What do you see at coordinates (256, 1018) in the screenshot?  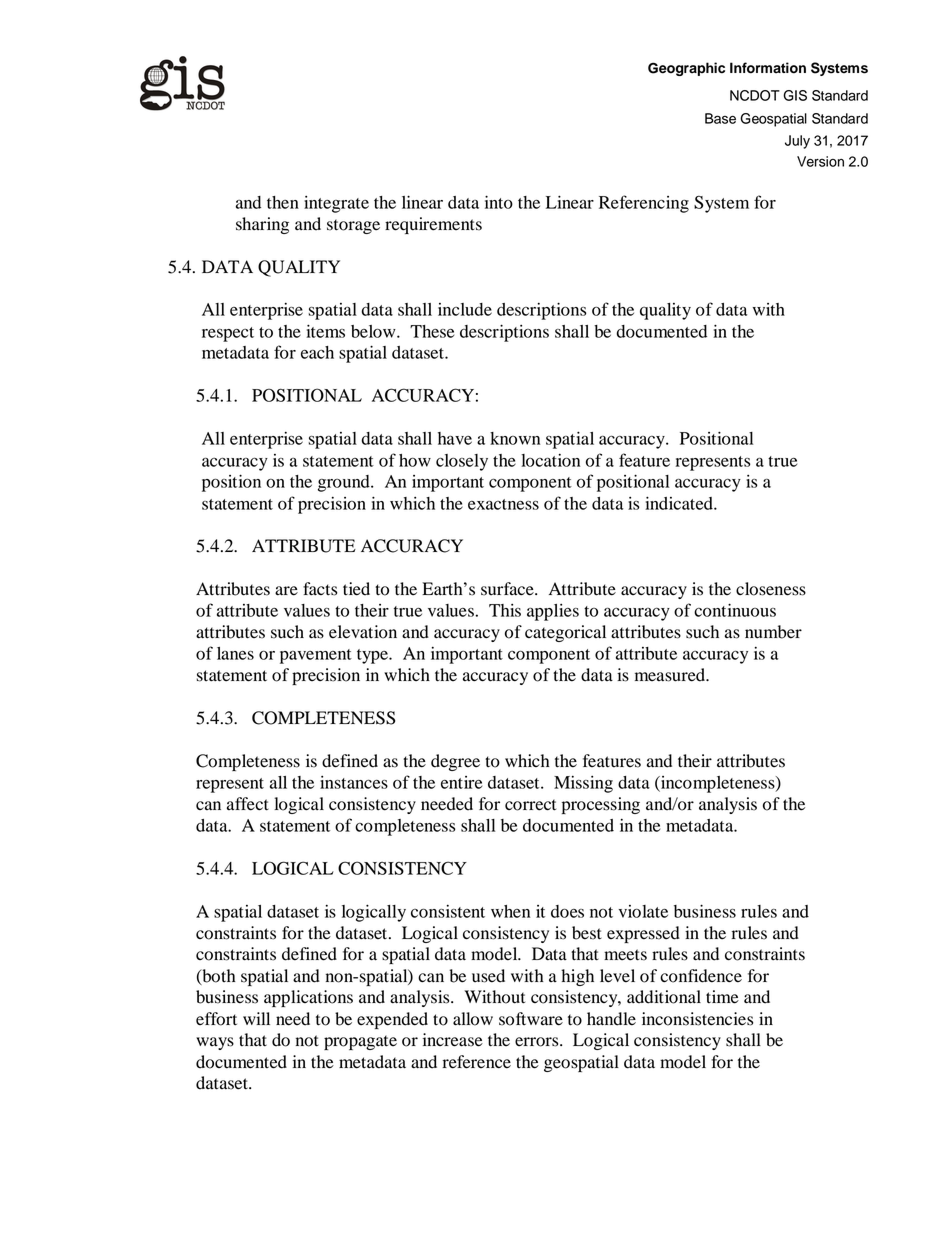 I see `will` at bounding box center [256, 1018].
